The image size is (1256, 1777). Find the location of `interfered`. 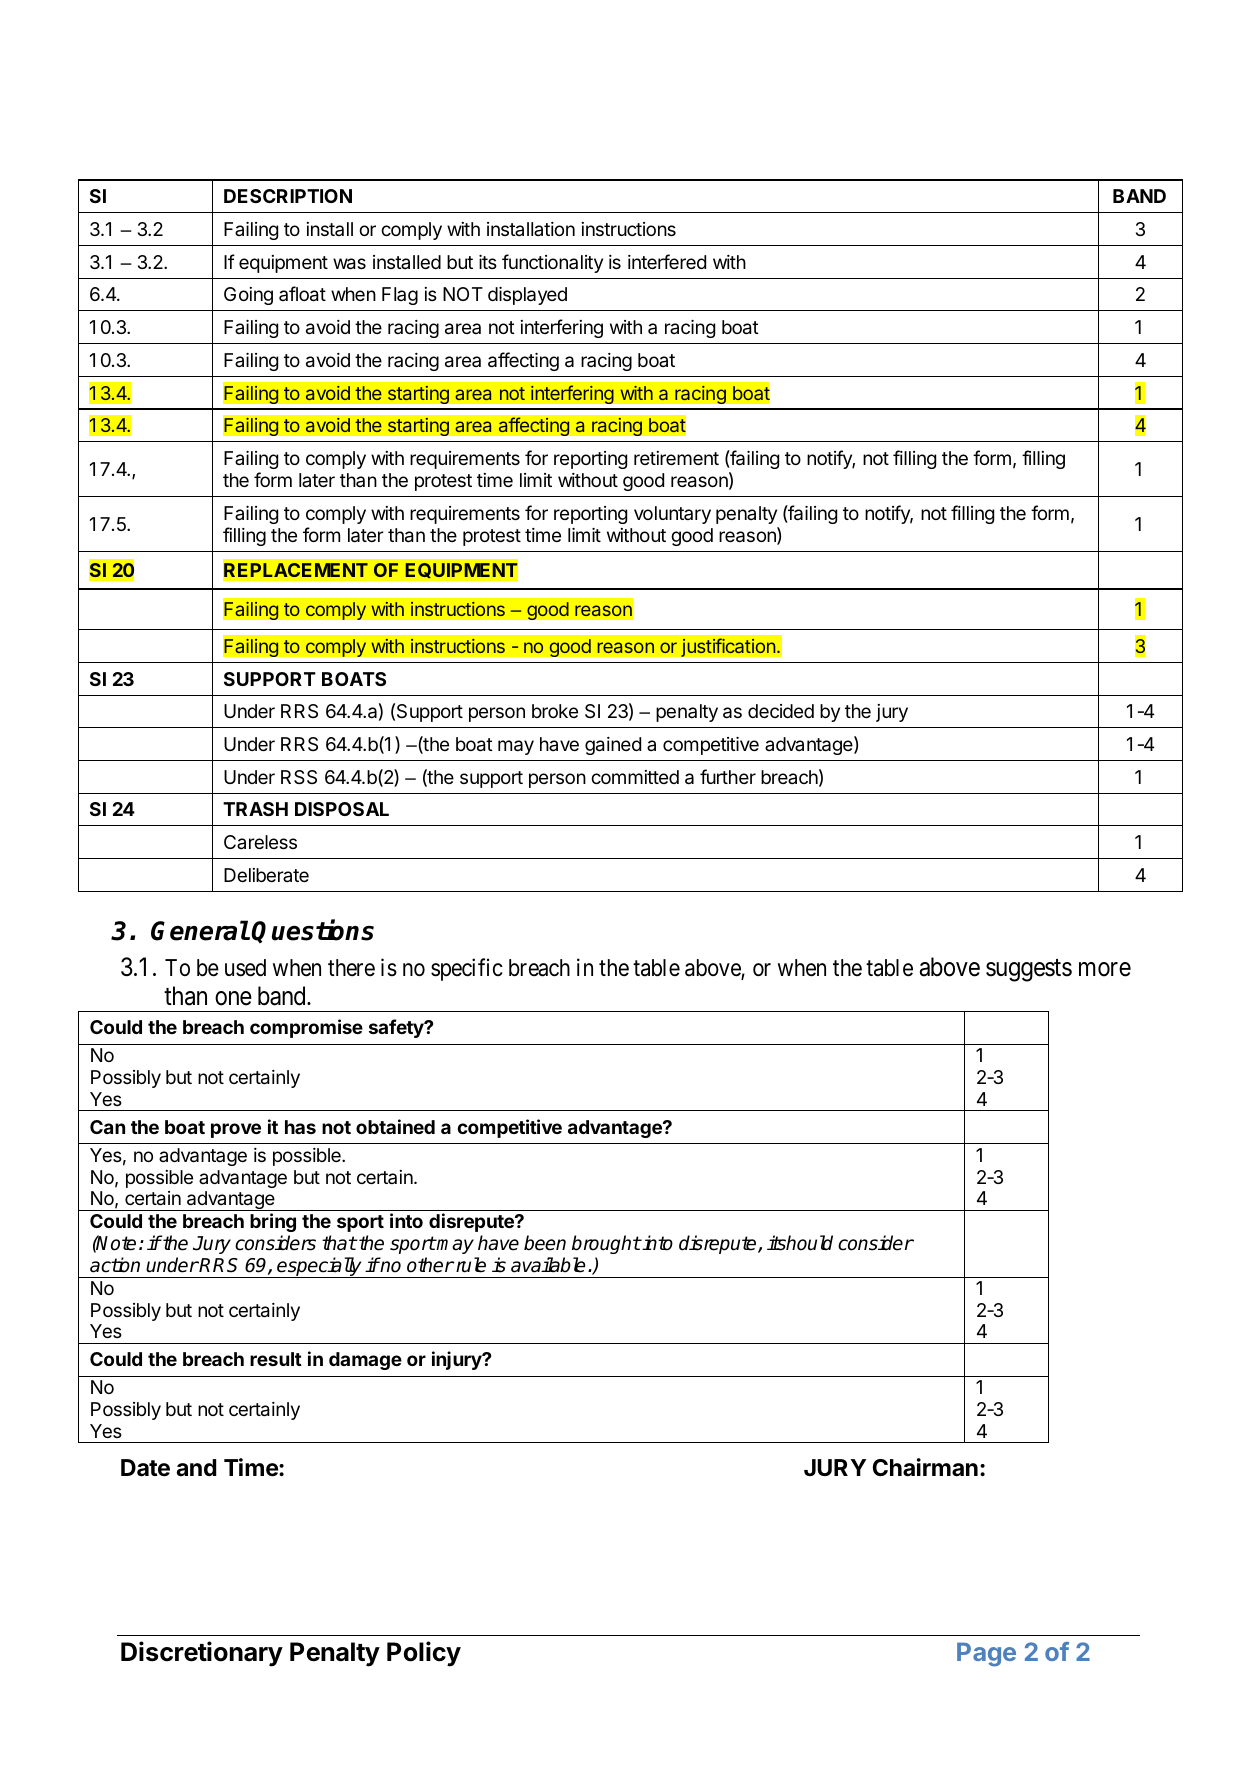

interfered is located at coordinates (667, 261).
